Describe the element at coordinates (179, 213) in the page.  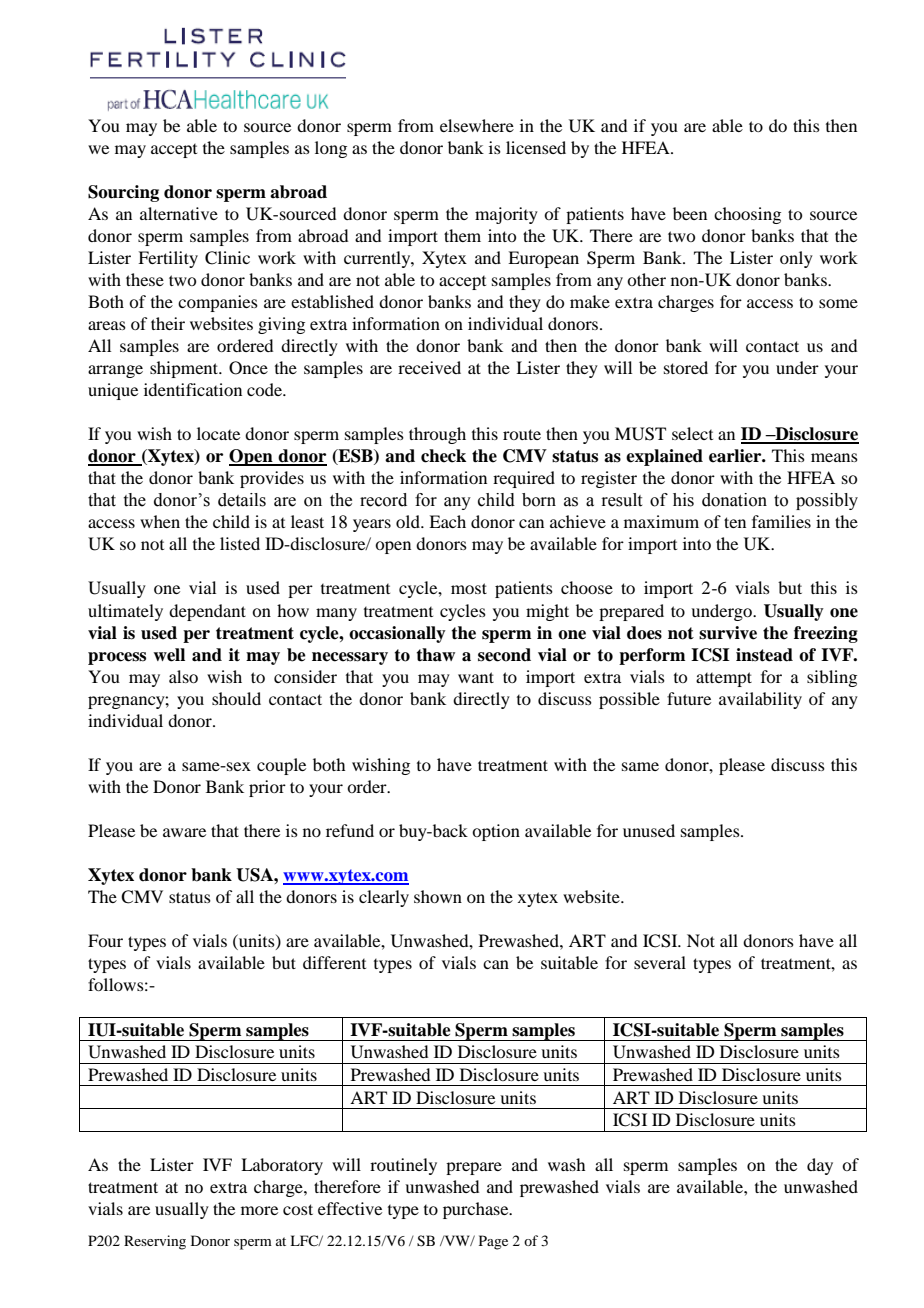
I see `alternative` at that location.
